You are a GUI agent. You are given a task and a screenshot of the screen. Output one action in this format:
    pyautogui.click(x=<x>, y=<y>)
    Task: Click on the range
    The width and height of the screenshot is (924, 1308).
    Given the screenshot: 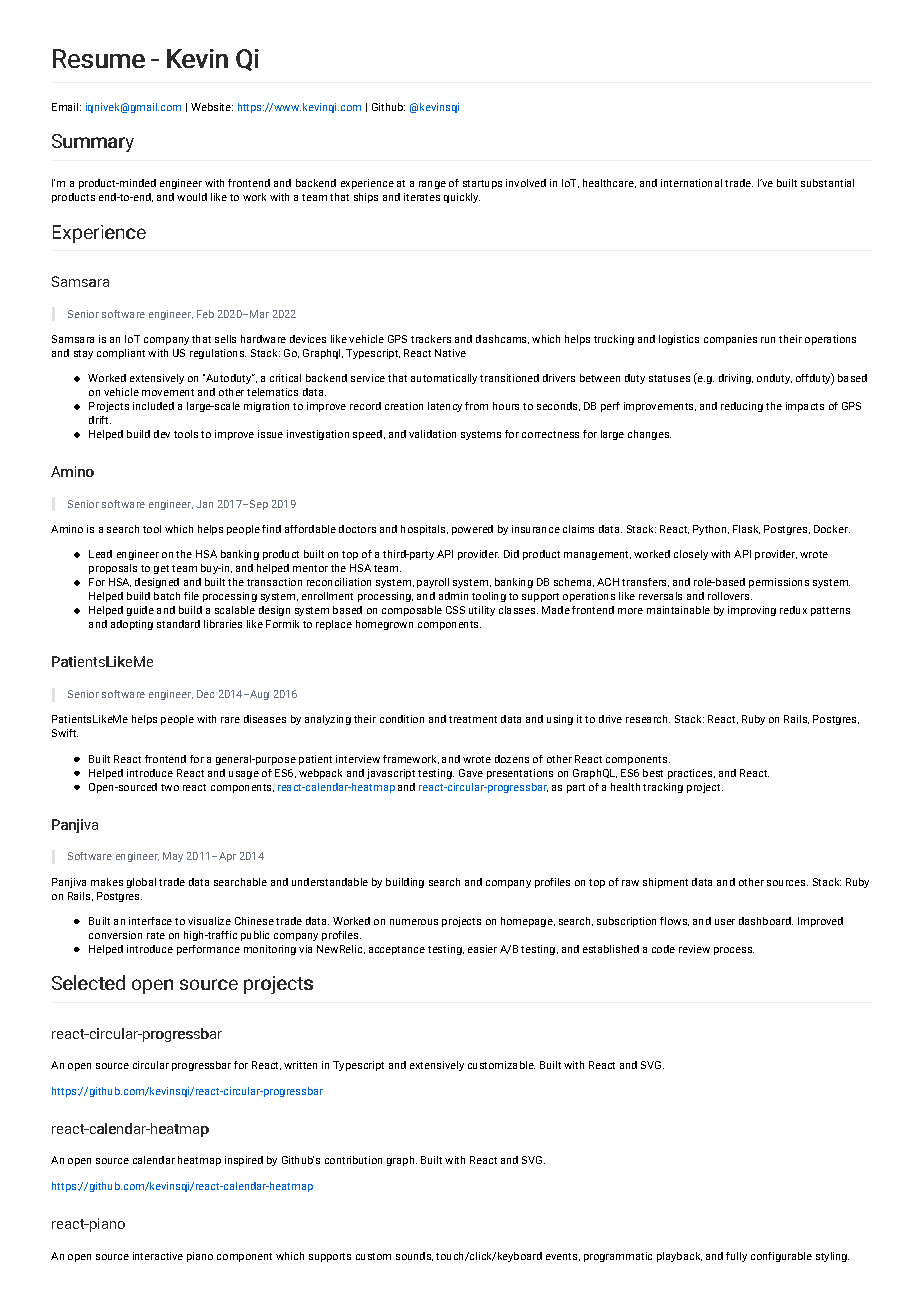 What is the action you would take?
    pyautogui.click(x=432, y=185)
